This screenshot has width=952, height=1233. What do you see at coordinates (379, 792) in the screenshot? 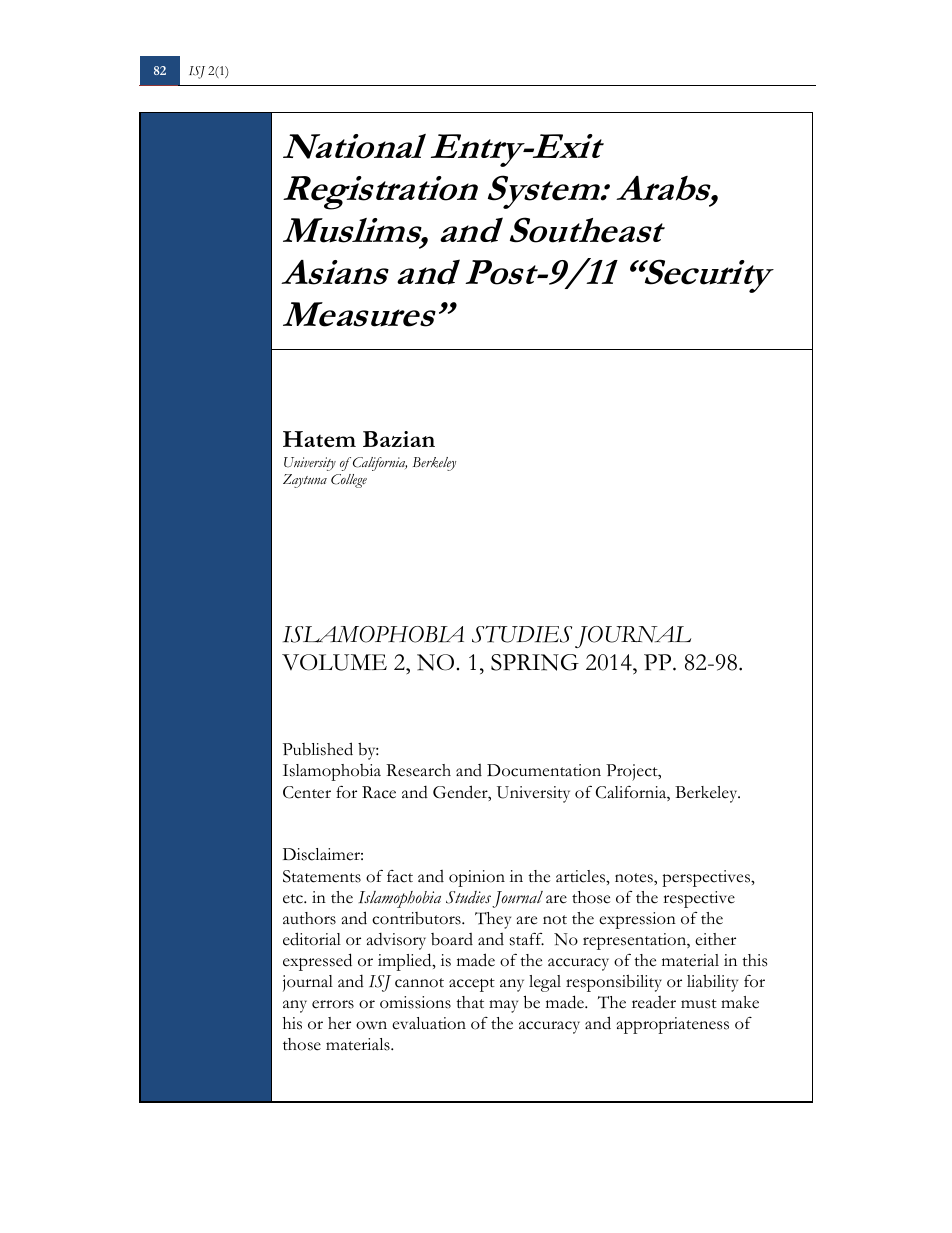
I see `Race` at bounding box center [379, 792].
